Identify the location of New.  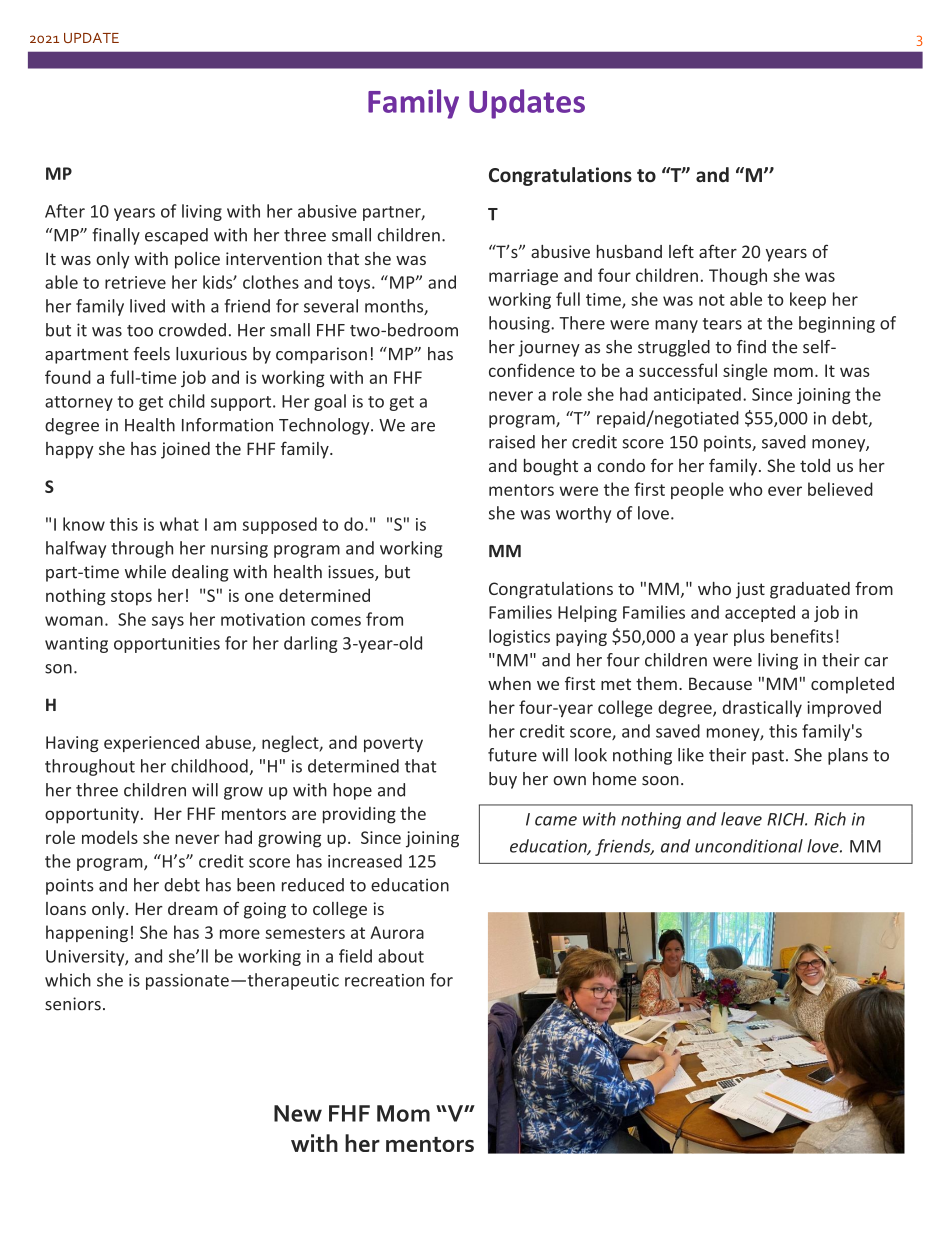
(298, 1113).
